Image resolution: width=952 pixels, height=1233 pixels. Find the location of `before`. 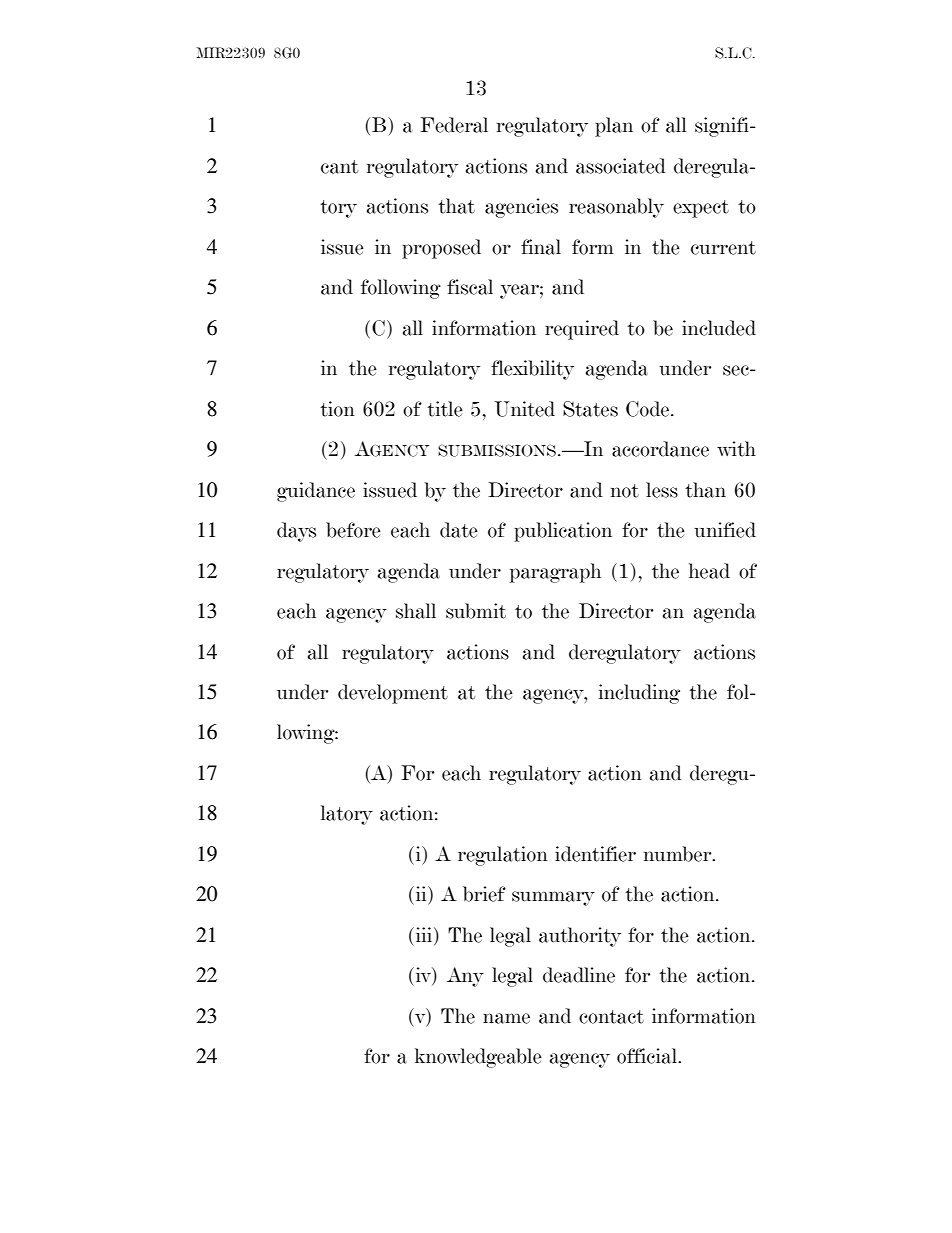

before is located at coordinates (353, 530).
